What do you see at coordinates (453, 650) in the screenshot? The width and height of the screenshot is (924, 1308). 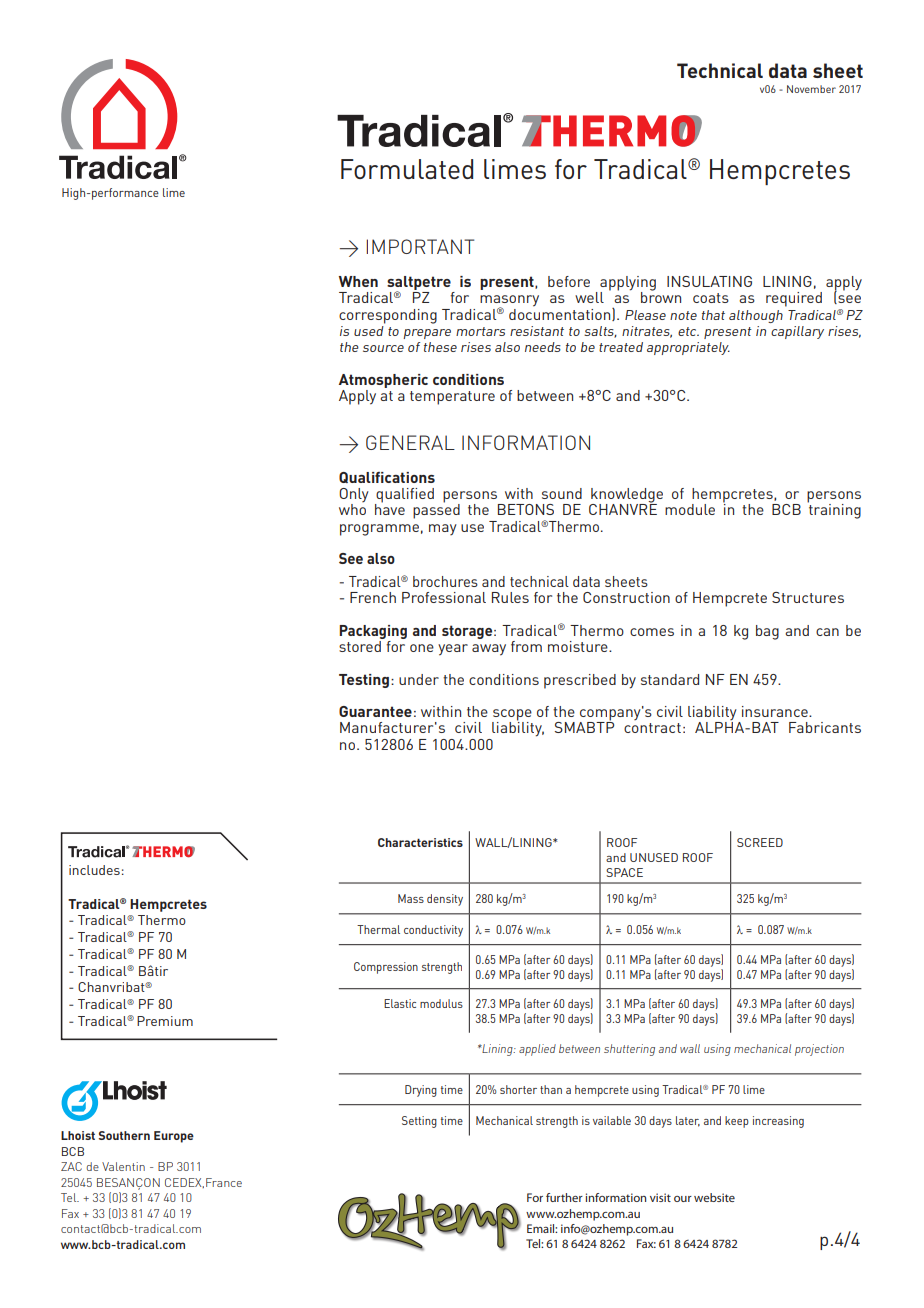 I see `year` at bounding box center [453, 650].
